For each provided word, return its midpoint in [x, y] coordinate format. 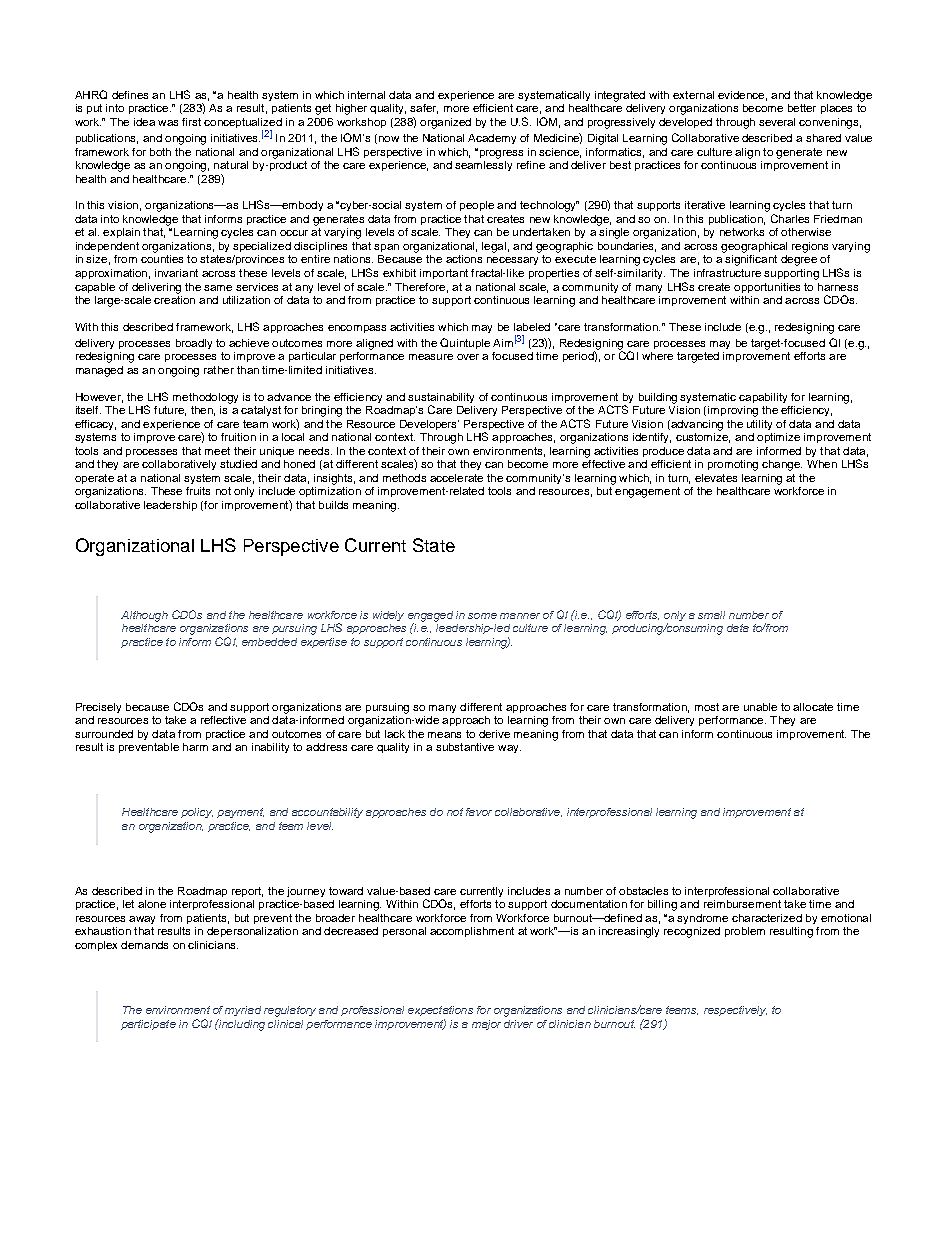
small [711, 615]
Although [144, 616]
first [191, 122]
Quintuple [465, 343]
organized [445, 123]
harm [195, 747]
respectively [735, 1011]
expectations [440, 1011]
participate [148, 1025]
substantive [465, 747]
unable [760, 707]
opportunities [767, 288]
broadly [194, 344]
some [482, 616]
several [777, 122]
